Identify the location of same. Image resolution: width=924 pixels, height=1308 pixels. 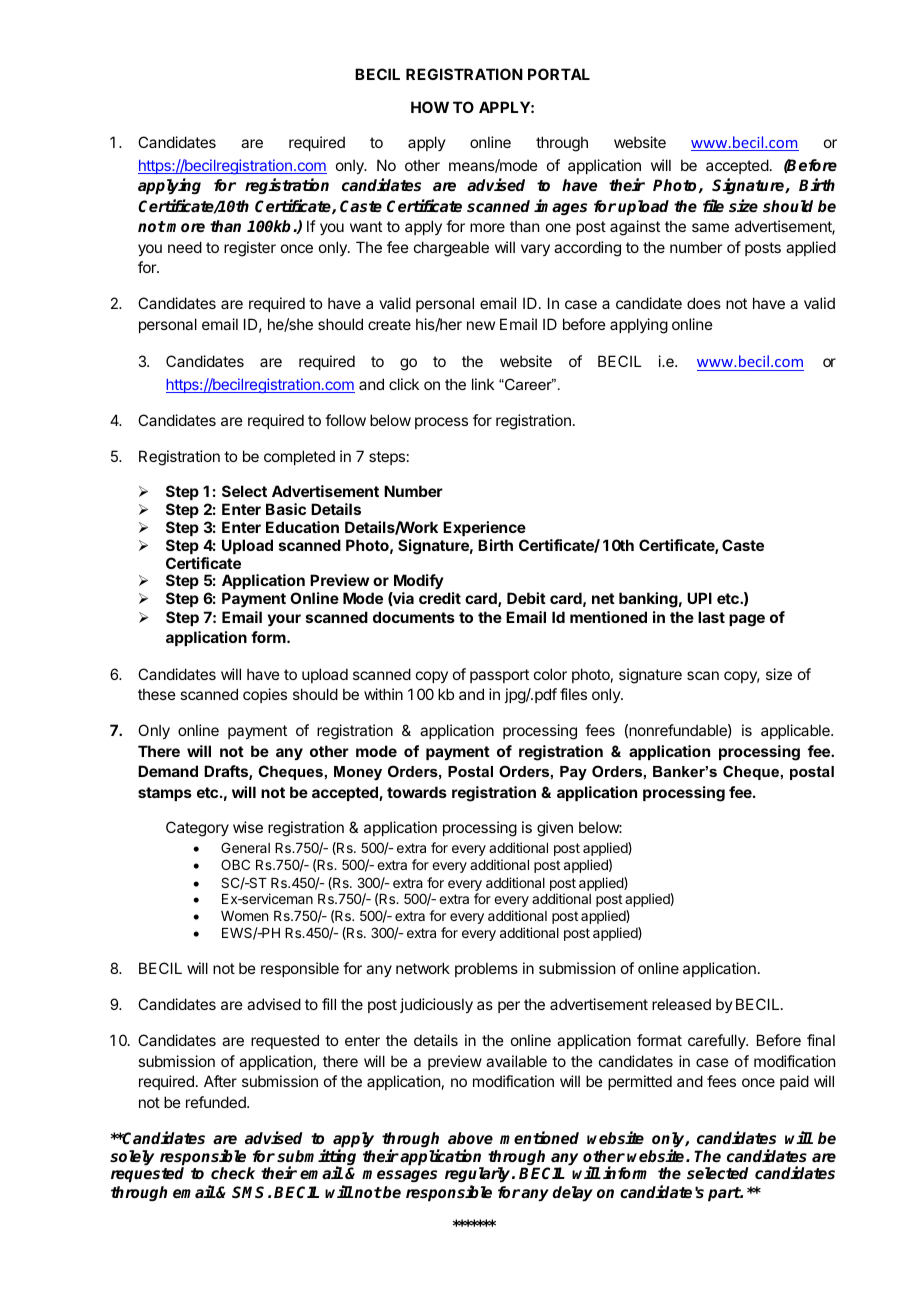
(710, 227).
